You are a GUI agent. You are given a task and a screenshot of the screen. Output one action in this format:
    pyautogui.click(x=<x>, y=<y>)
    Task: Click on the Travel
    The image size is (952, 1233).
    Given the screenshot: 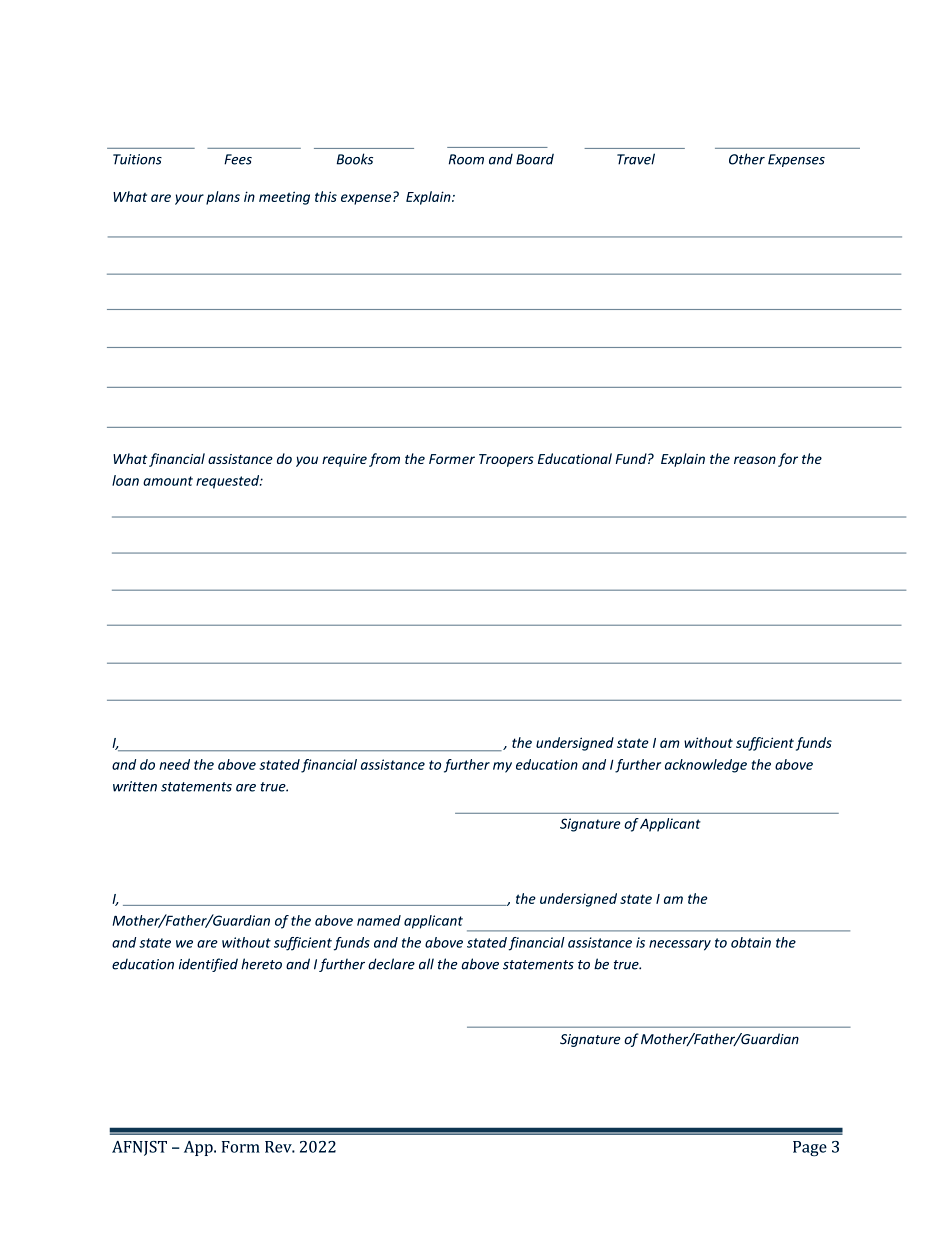 What is the action you would take?
    pyautogui.click(x=636, y=159)
